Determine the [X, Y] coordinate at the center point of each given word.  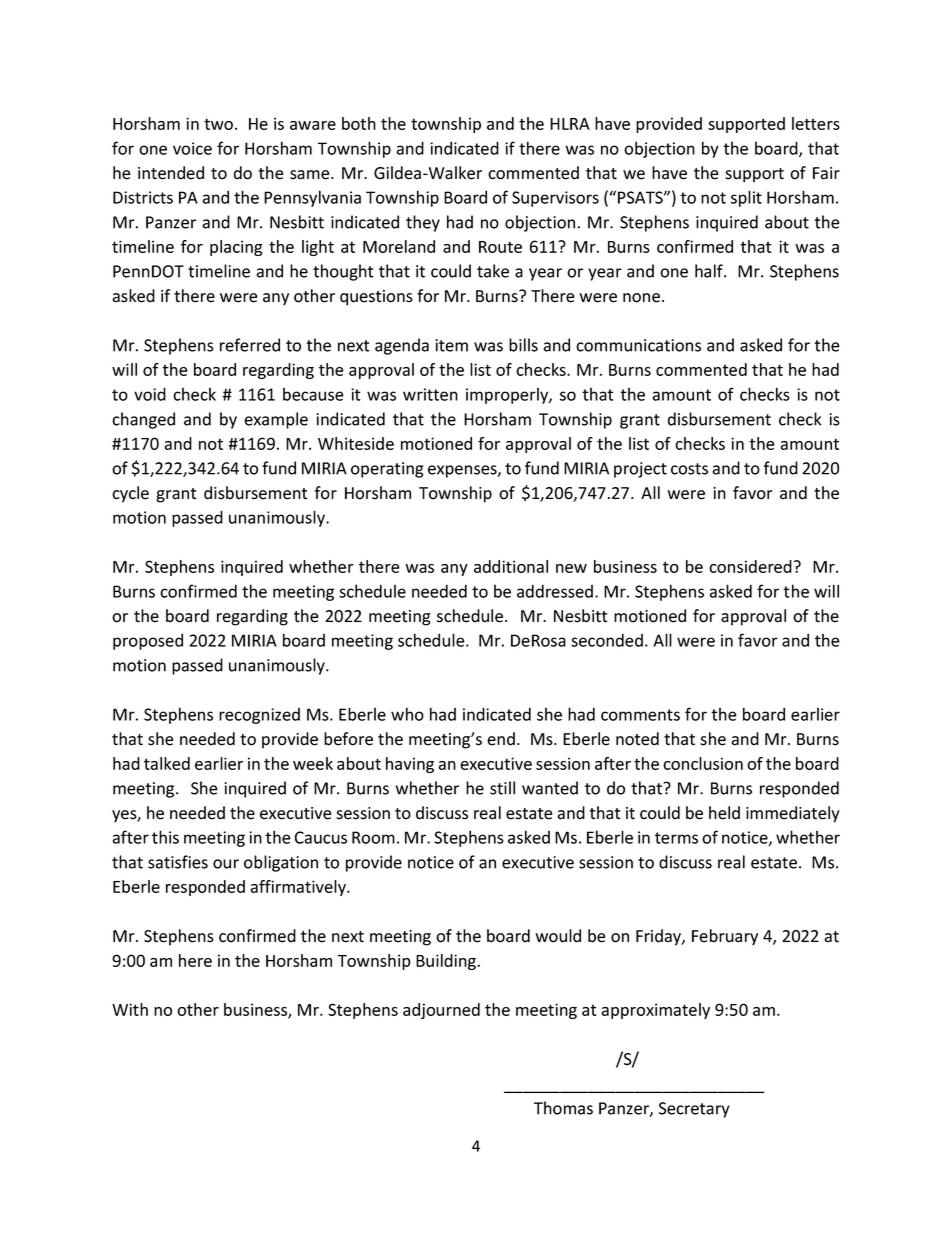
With [130, 1009]
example [276, 420]
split [746, 198]
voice [192, 148]
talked [167, 763]
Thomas [563, 1108]
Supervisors [555, 199]
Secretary [694, 1110]
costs [689, 469]
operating [387, 470]
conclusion [703, 763]
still [502, 788]
